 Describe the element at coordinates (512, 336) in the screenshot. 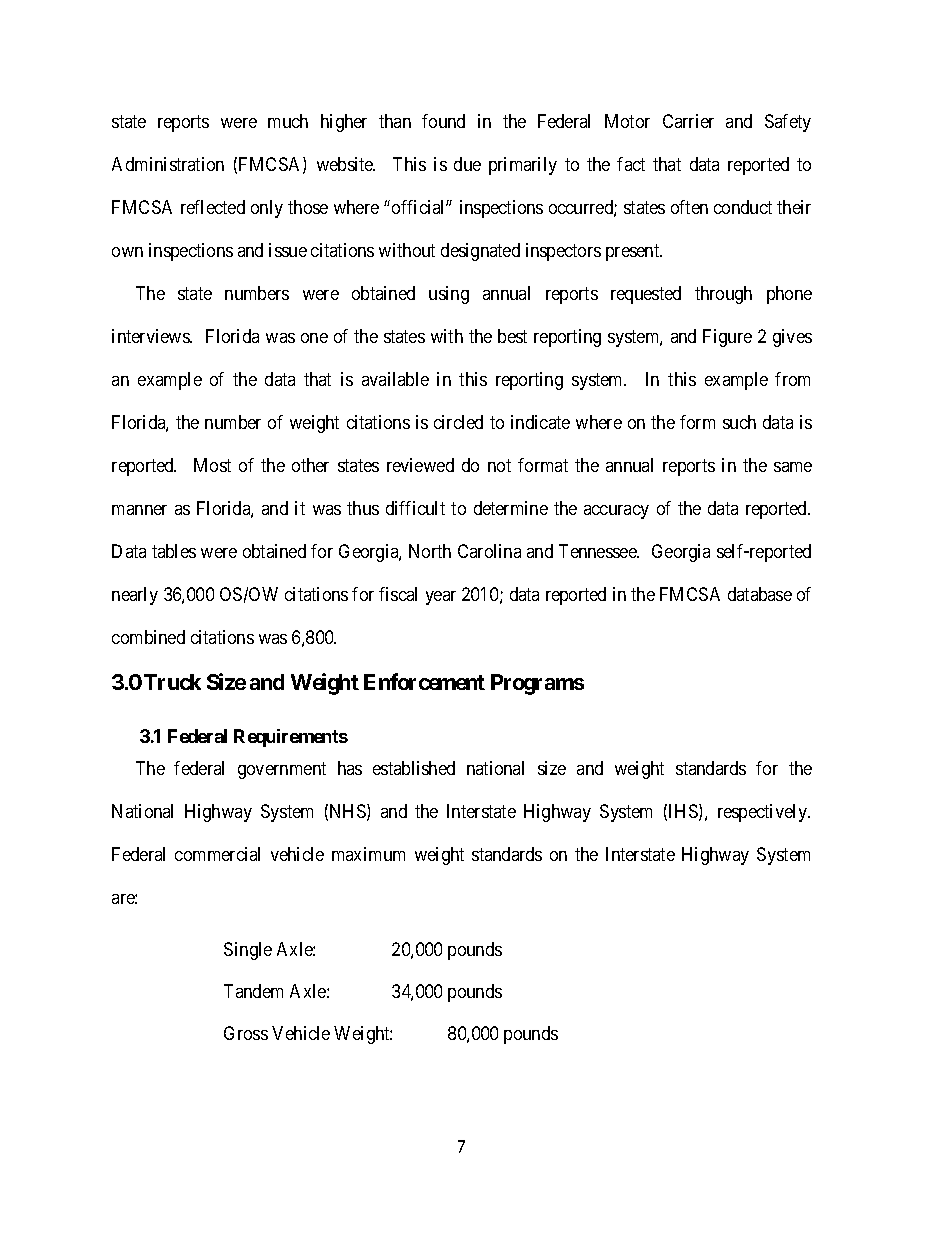

I see `best` at that location.
